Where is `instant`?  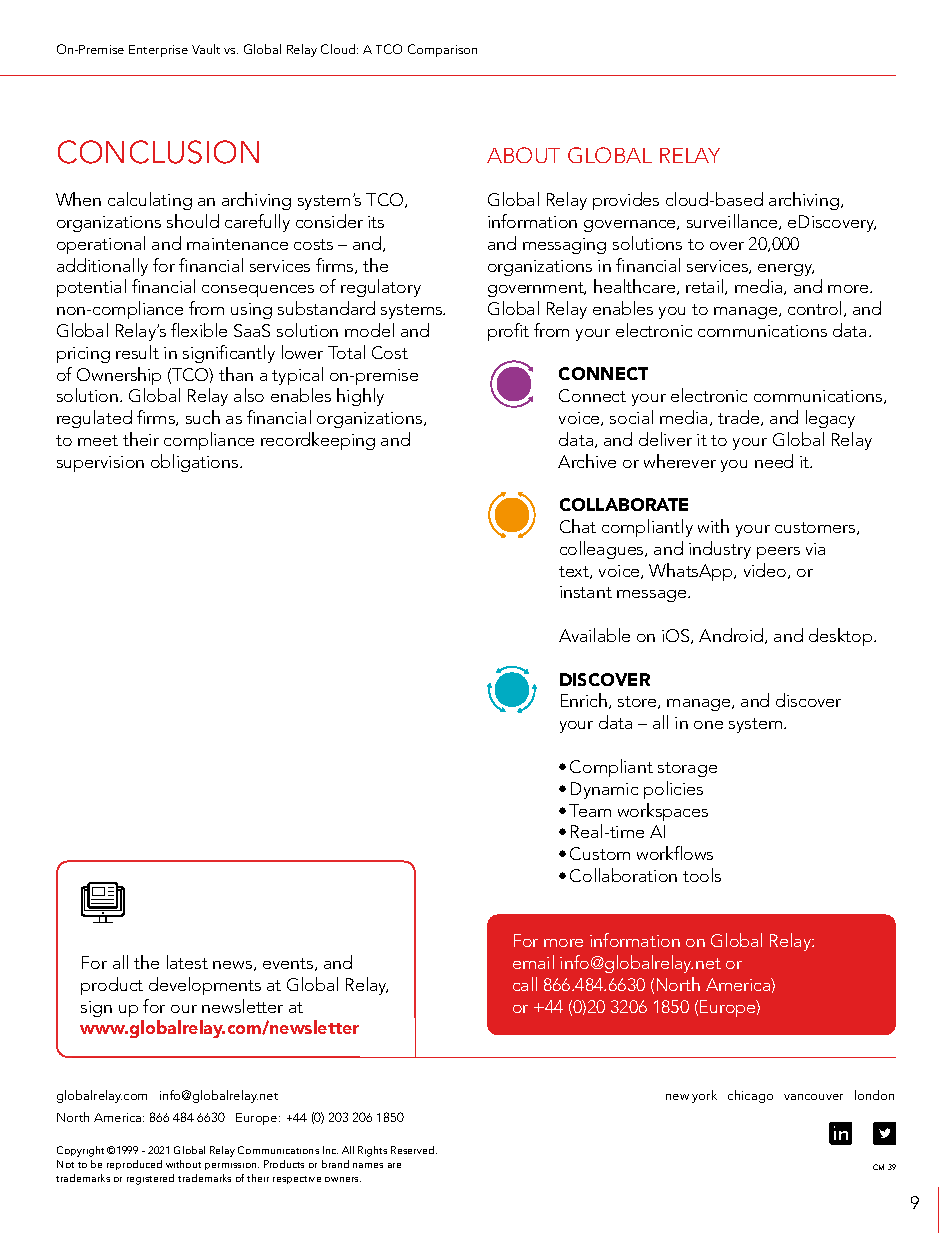 instant is located at coordinates (586, 592).
